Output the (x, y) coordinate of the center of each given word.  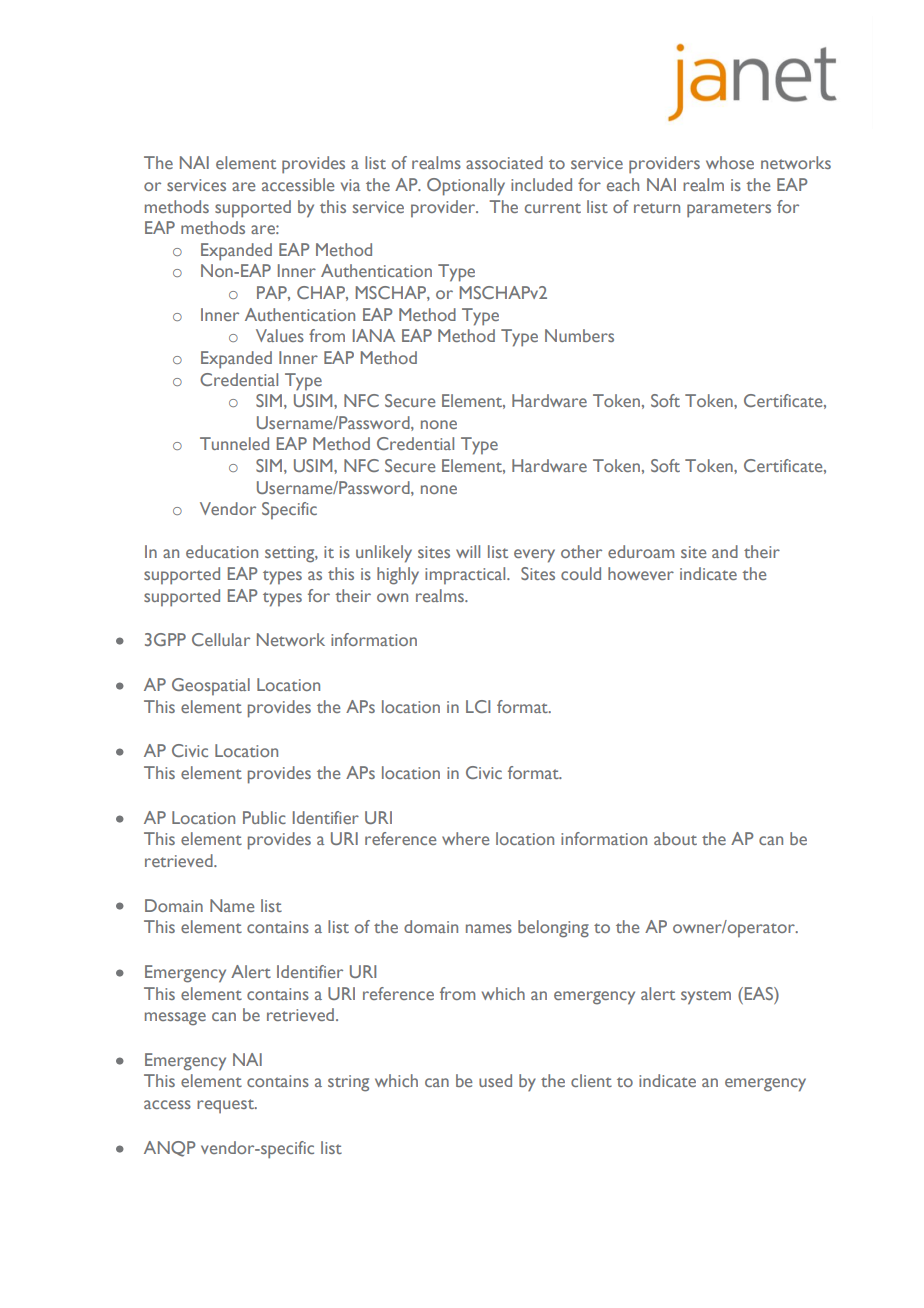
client (591, 1080)
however (641, 573)
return (657, 208)
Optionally (466, 187)
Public (264, 817)
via (350, 185)
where (465, 838)
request (226, 1106)
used (495, 1080)
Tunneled (234, 443)
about (675, 838)
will (468, 551)
